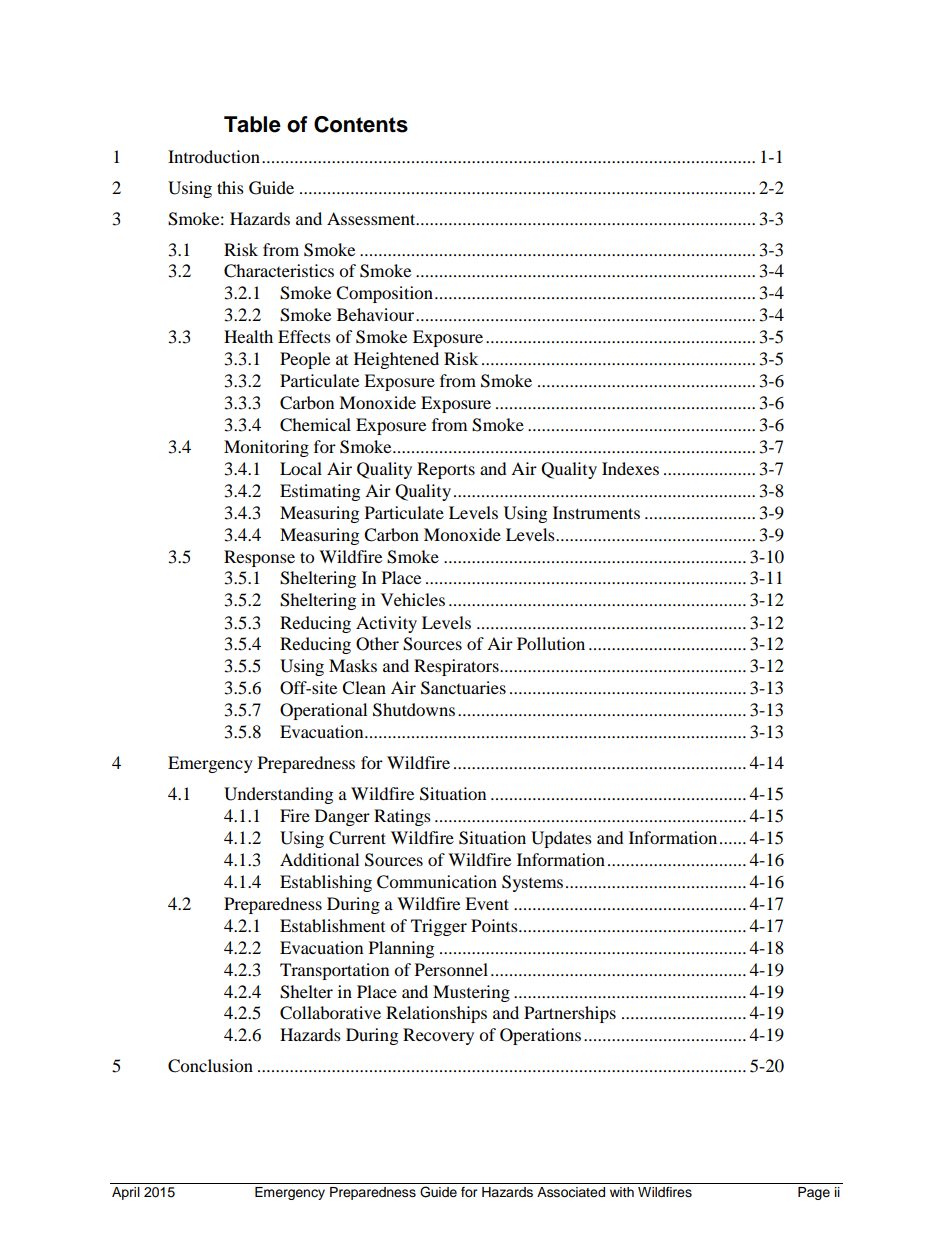 The image size is (952, 1233). Describe the element at coordinates (570, 1014) in the screenshot. I see `Partnerships` at that location.
